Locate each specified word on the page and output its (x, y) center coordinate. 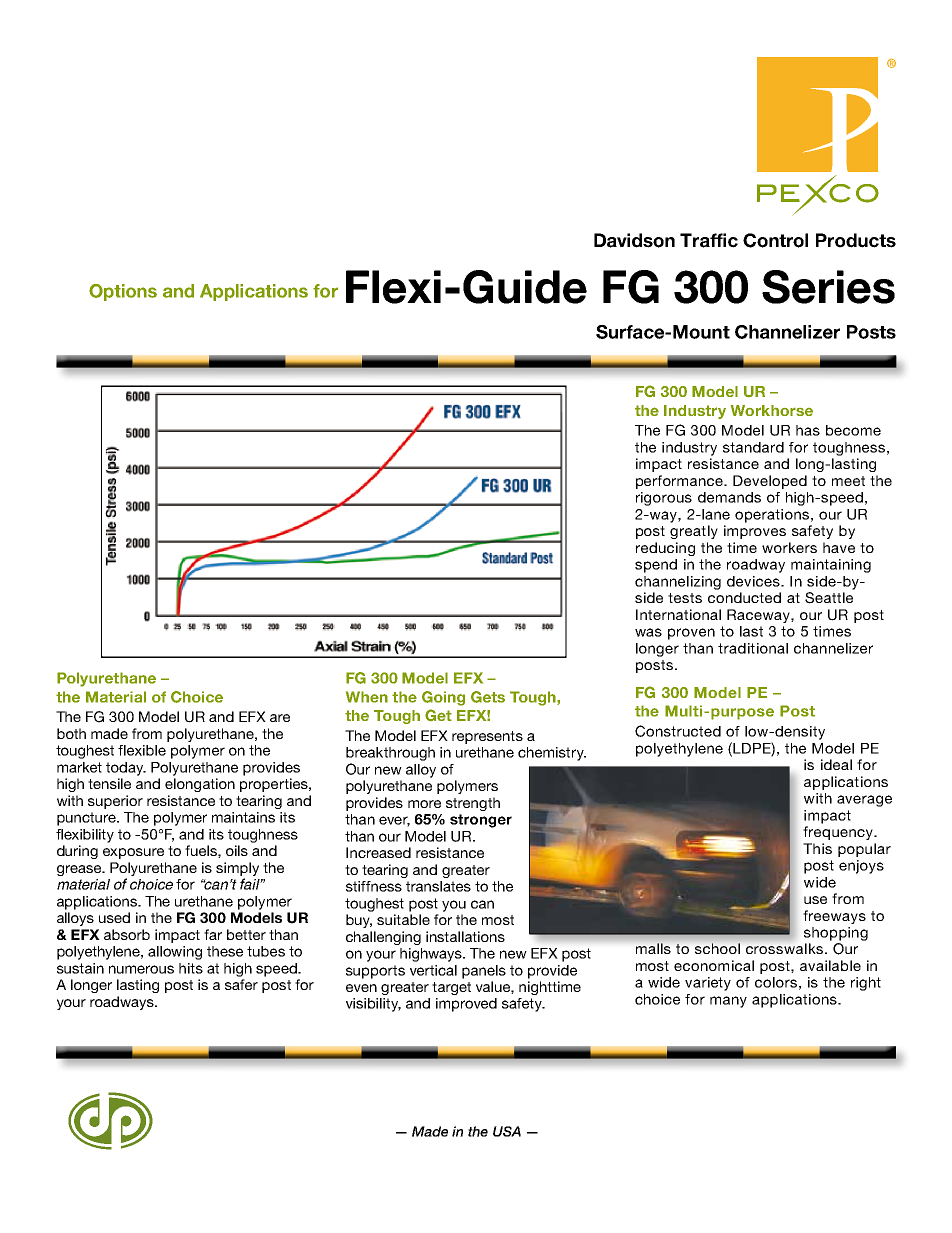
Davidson (634, 240)
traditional (753, 648)
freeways (834, 917)
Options (123, 292)
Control (775, 240)
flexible (142, 750)
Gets (488, 697)
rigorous (664, 499)
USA (507, 1131)
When (367, 697)
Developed (770, 482)
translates (438, 886)
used (114, 917)
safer (241, 984)
